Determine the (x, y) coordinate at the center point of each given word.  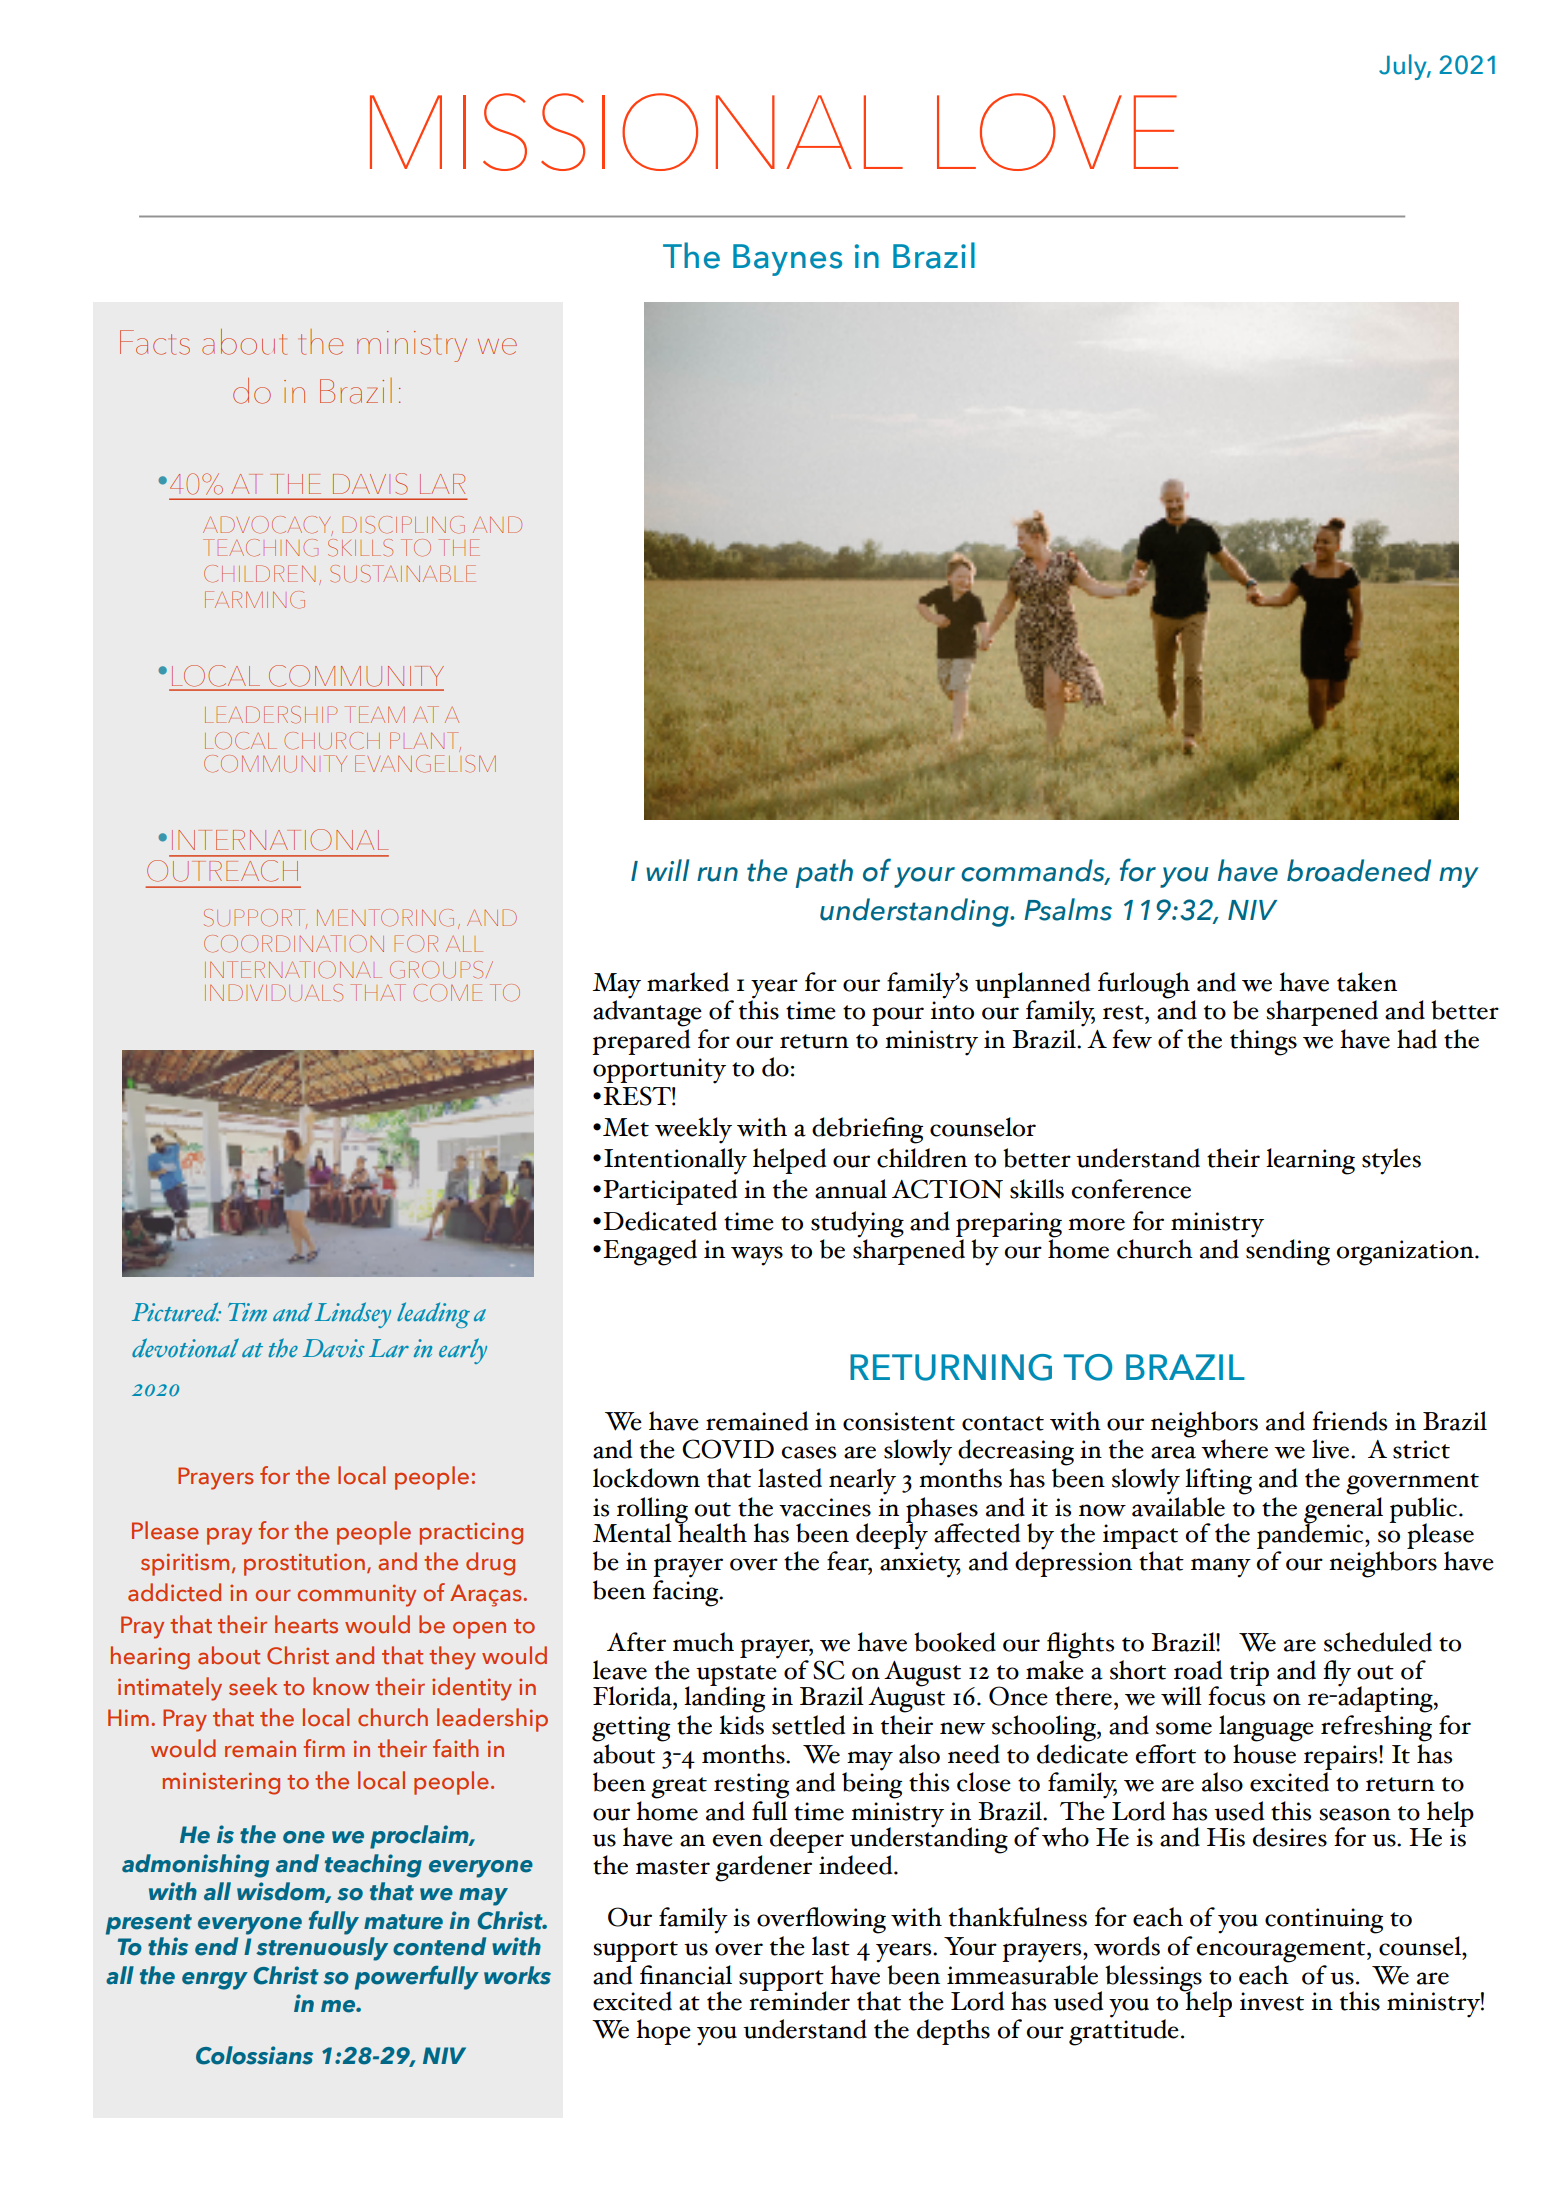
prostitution (304, 1564)
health (711, 1531)
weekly (693, 1130)
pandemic (1311, 1534)
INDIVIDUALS (274, 993)
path (824, 873)
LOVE (1057, 132)
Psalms (1068, 909)
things (1263, 1042)
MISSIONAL (636, 132)
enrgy (215, 1981)
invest (1272, 2001)
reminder (799, 1999)
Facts (155, 342)
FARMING (255, 600)
